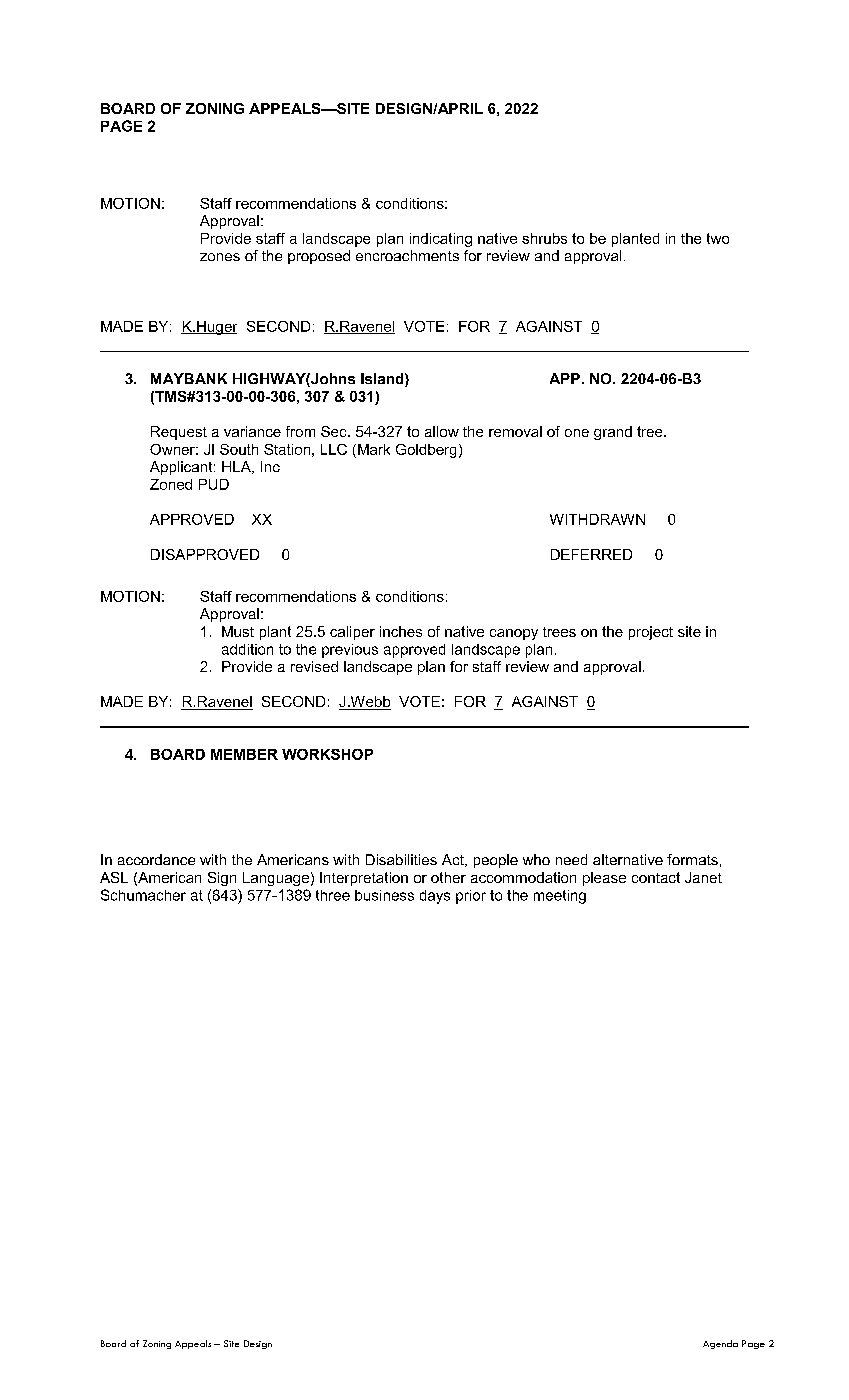  I want to click on meeting, so click(560, 897).
